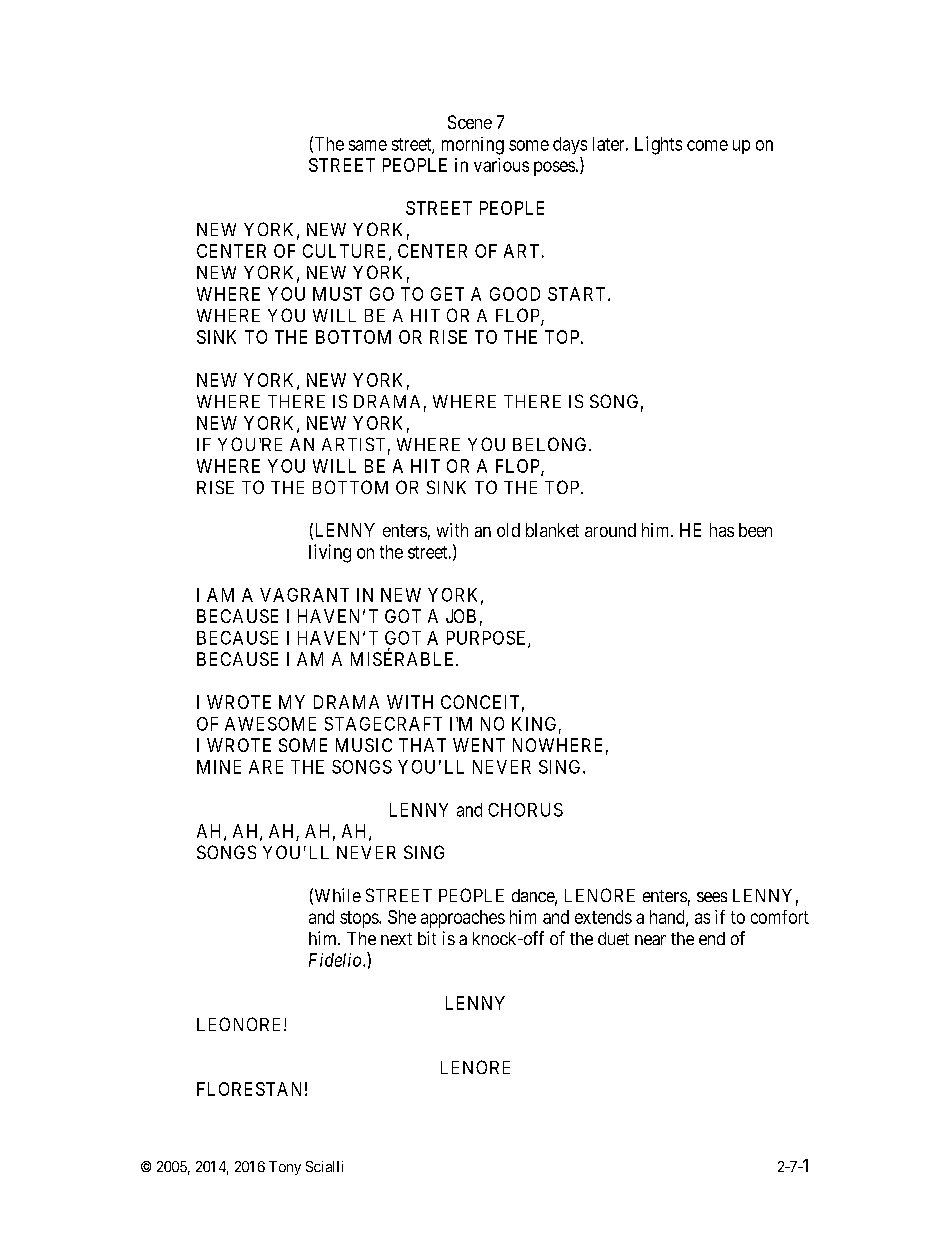  I want to click on old, so click(508, 530).
